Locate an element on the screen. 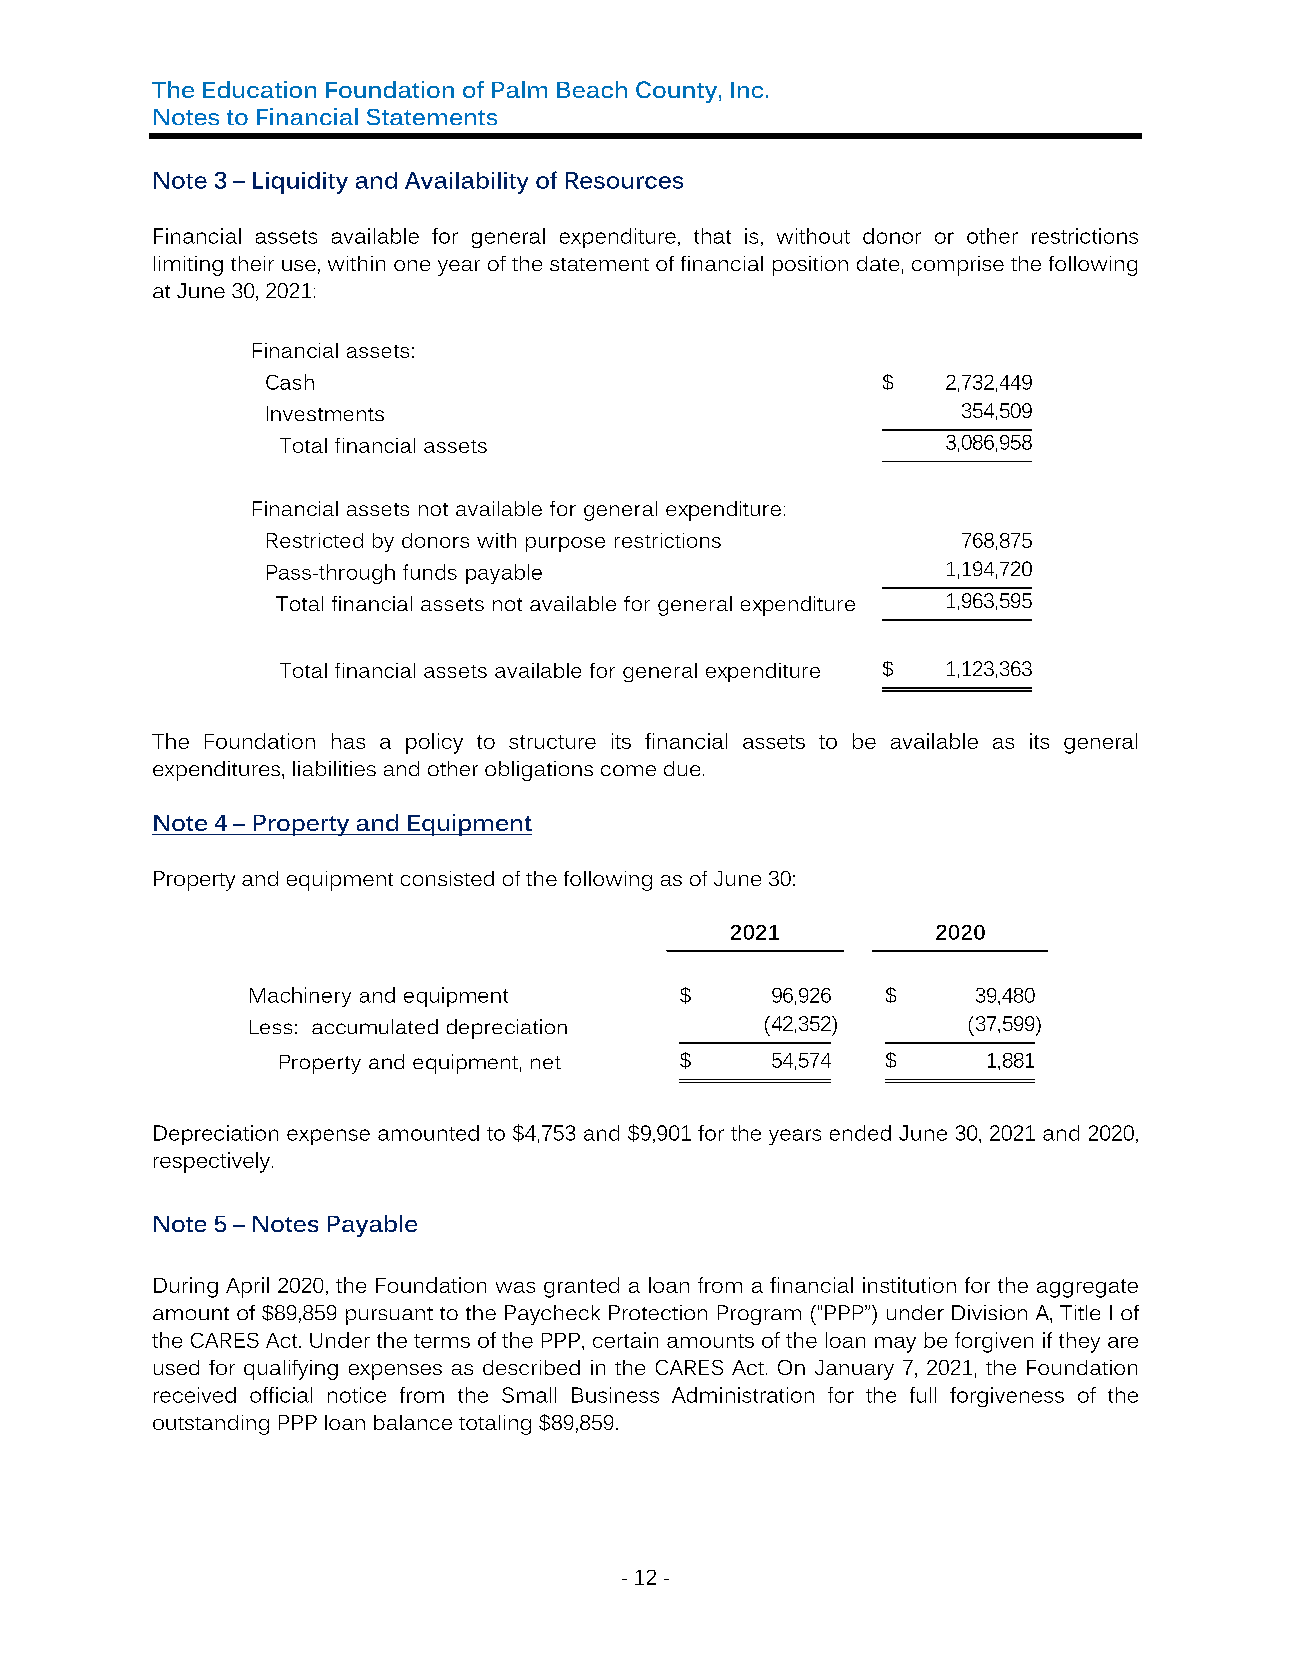  comprise is located at coordinates (958, 266).
